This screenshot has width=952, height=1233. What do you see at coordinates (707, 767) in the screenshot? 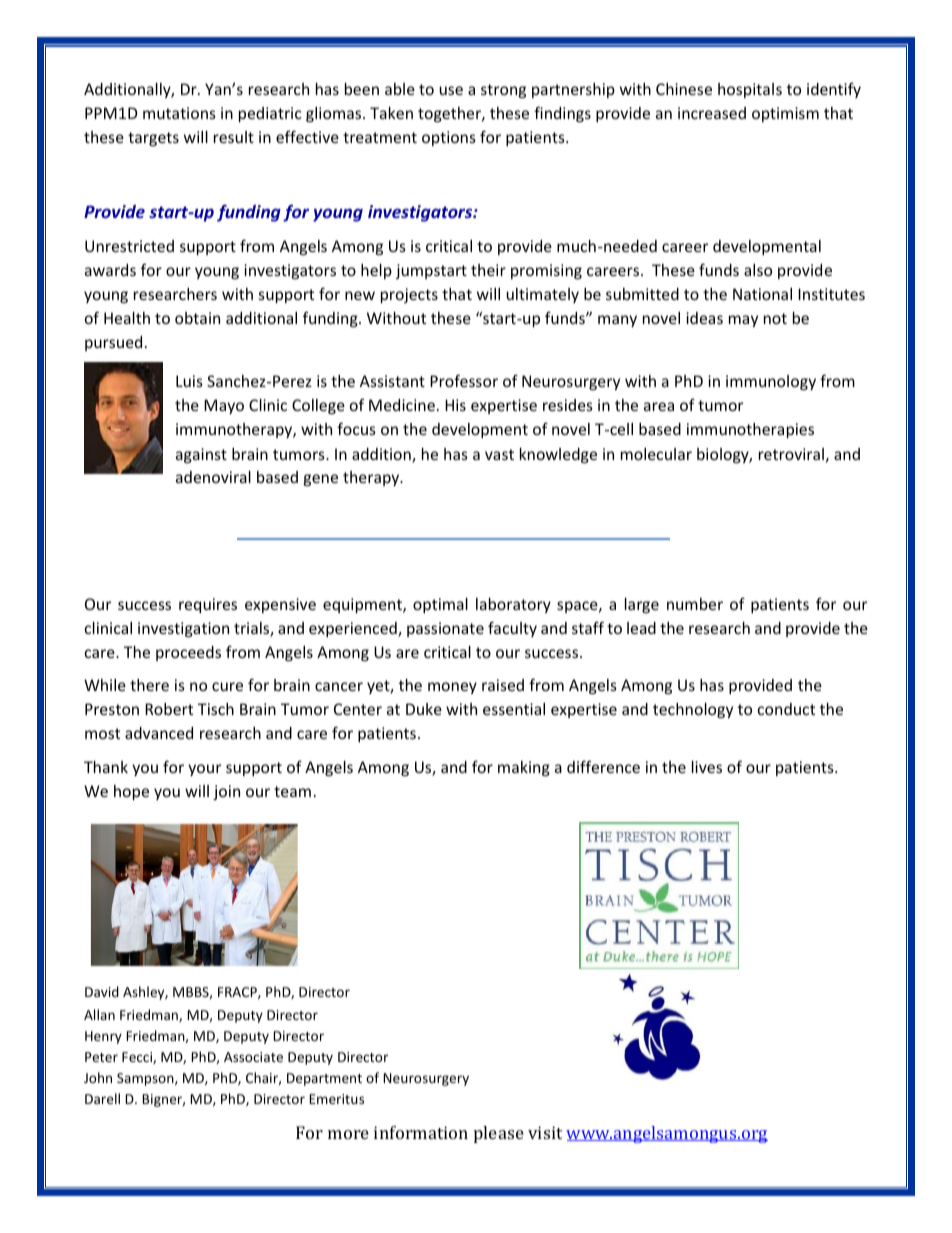
I see `lives` at bounding box center [707, 767].
